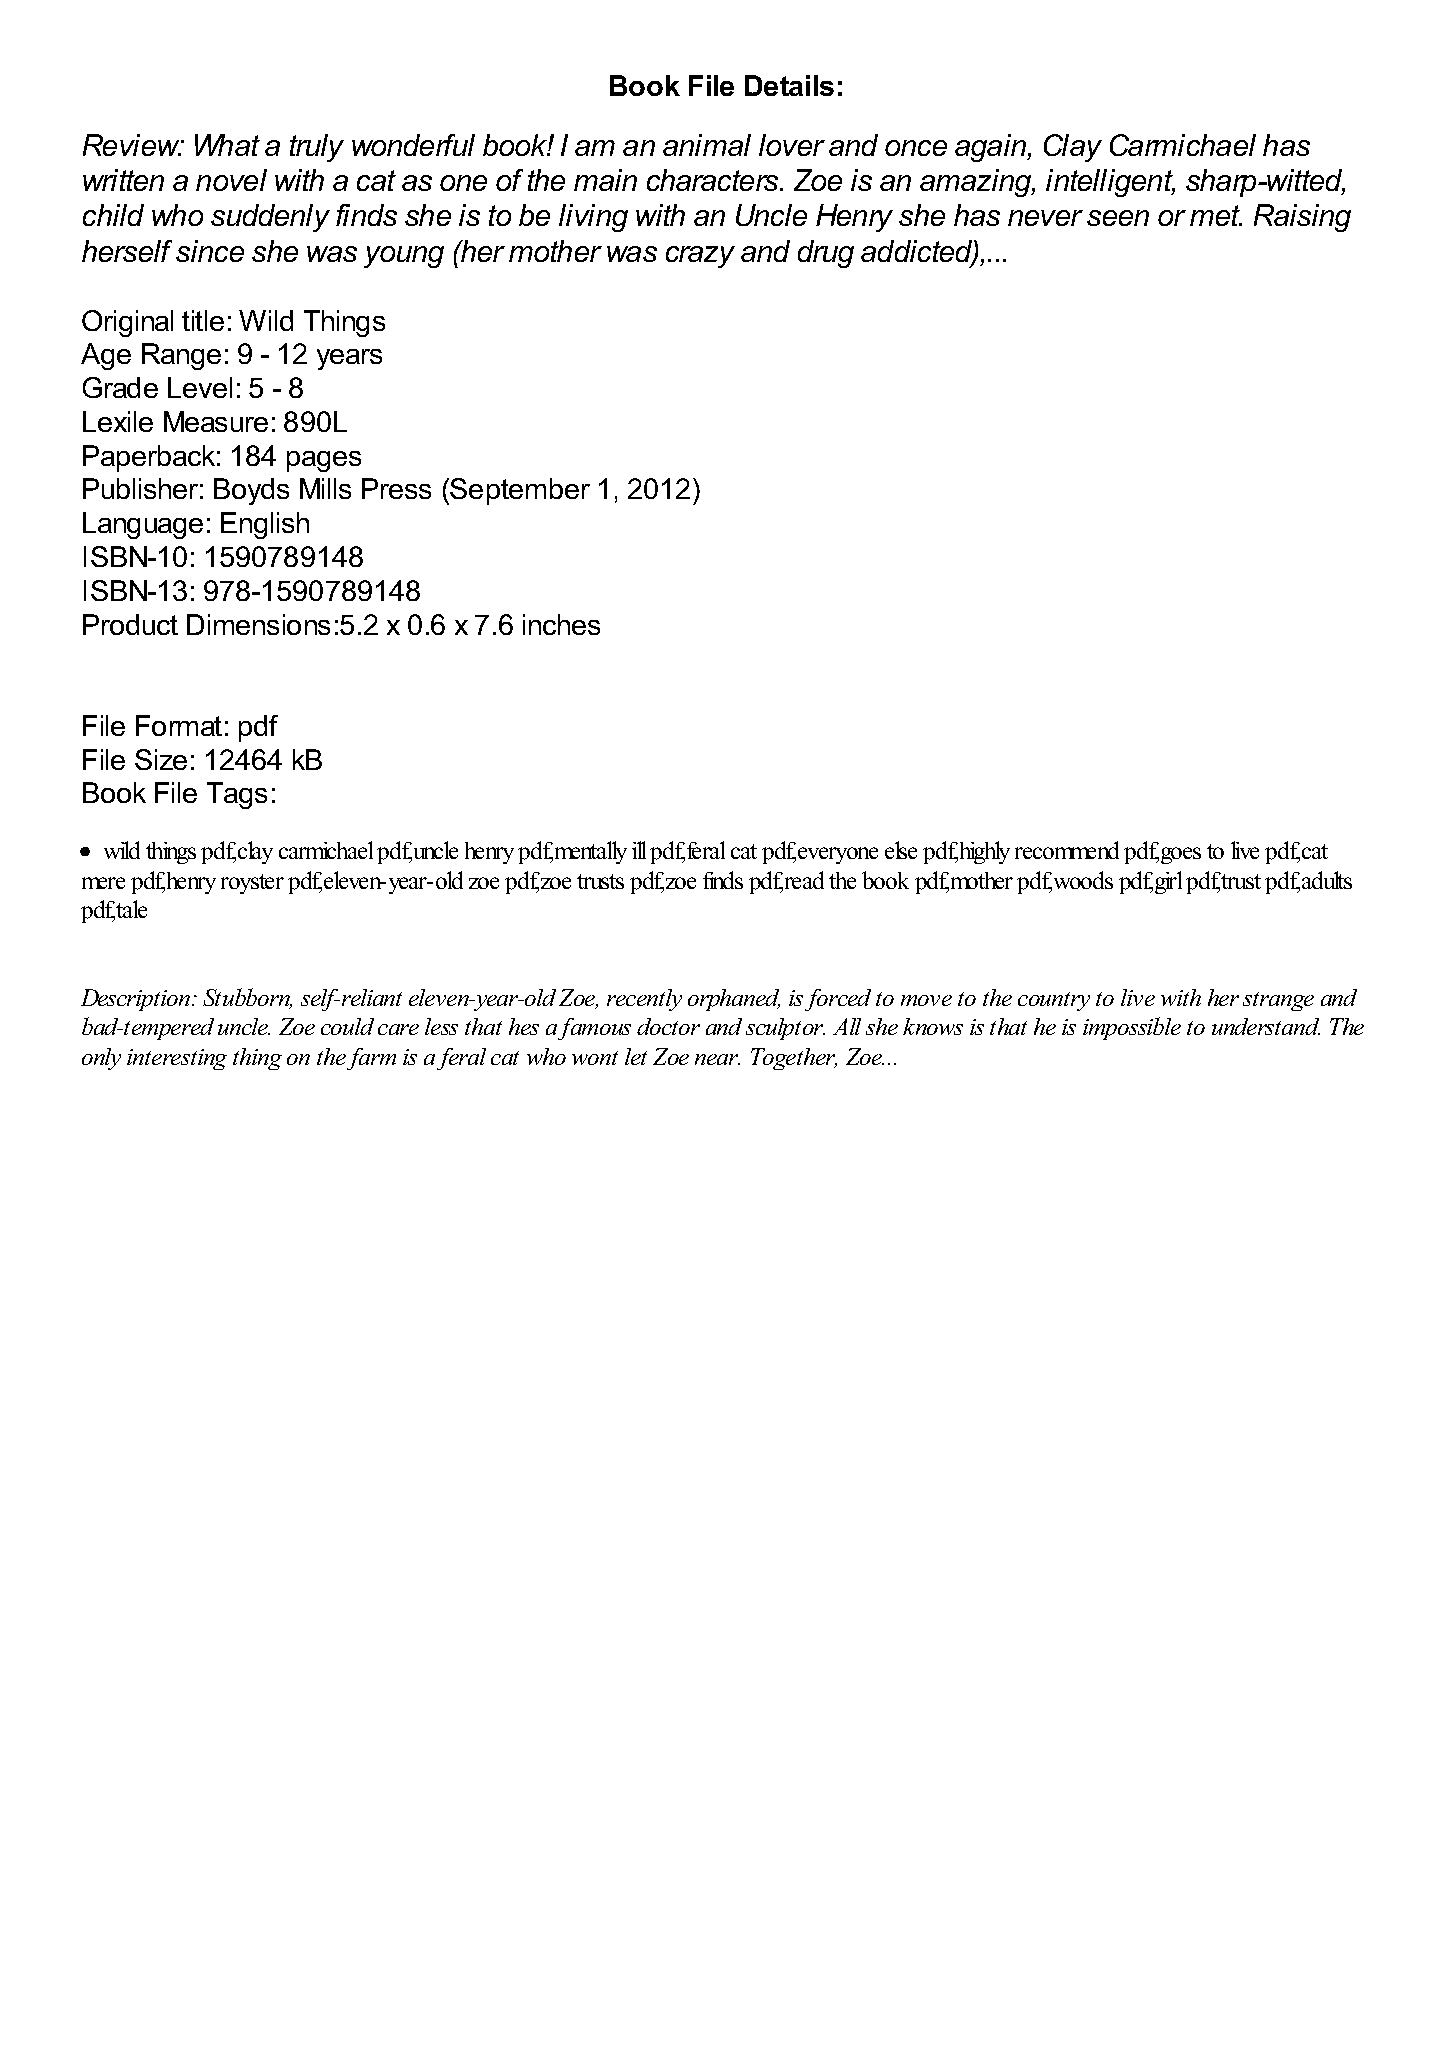 The width and height of the page is (1455, 2060). I want to click on English, so click(265, 525).
